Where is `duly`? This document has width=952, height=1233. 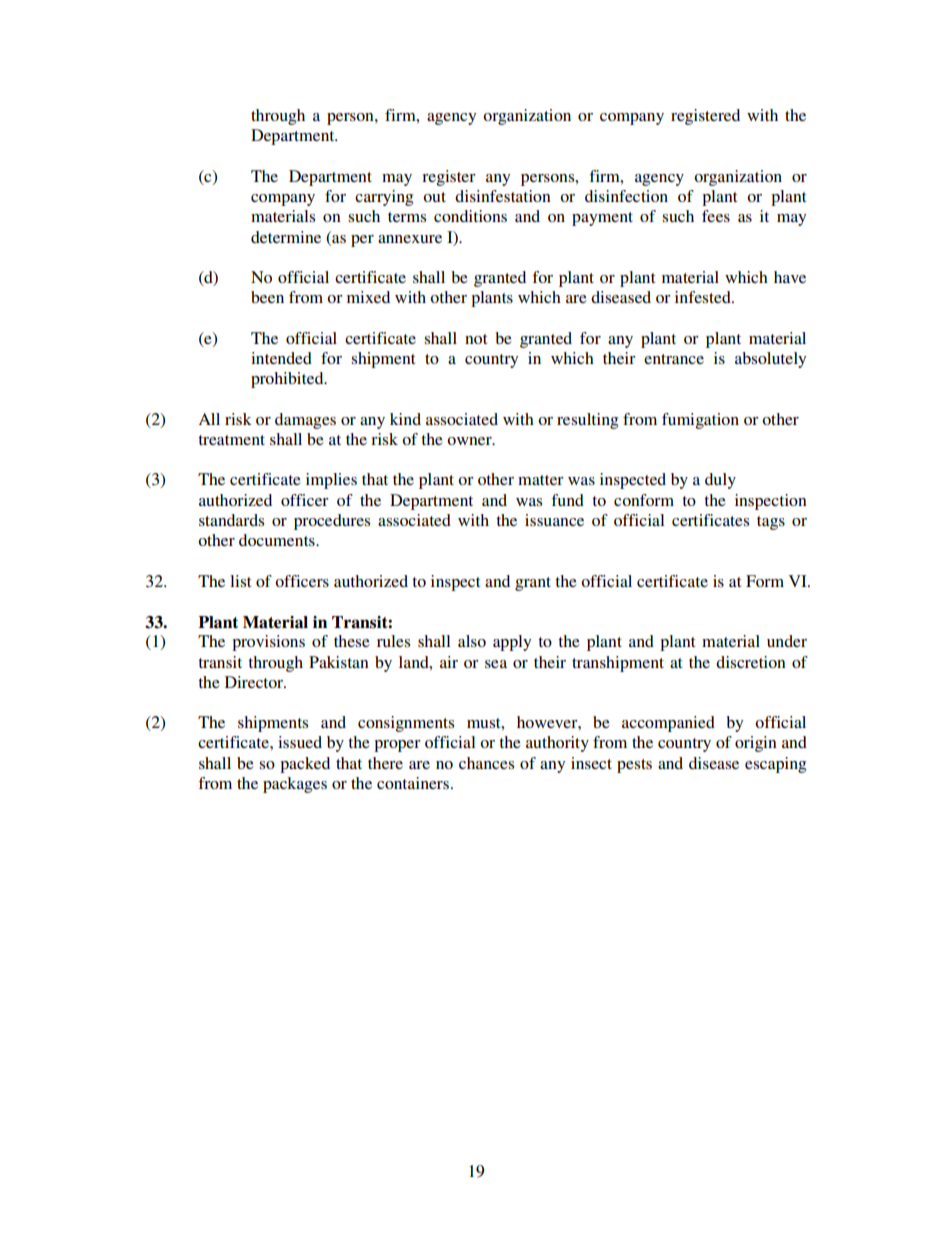 duly is located at coordinates (720, 481).
